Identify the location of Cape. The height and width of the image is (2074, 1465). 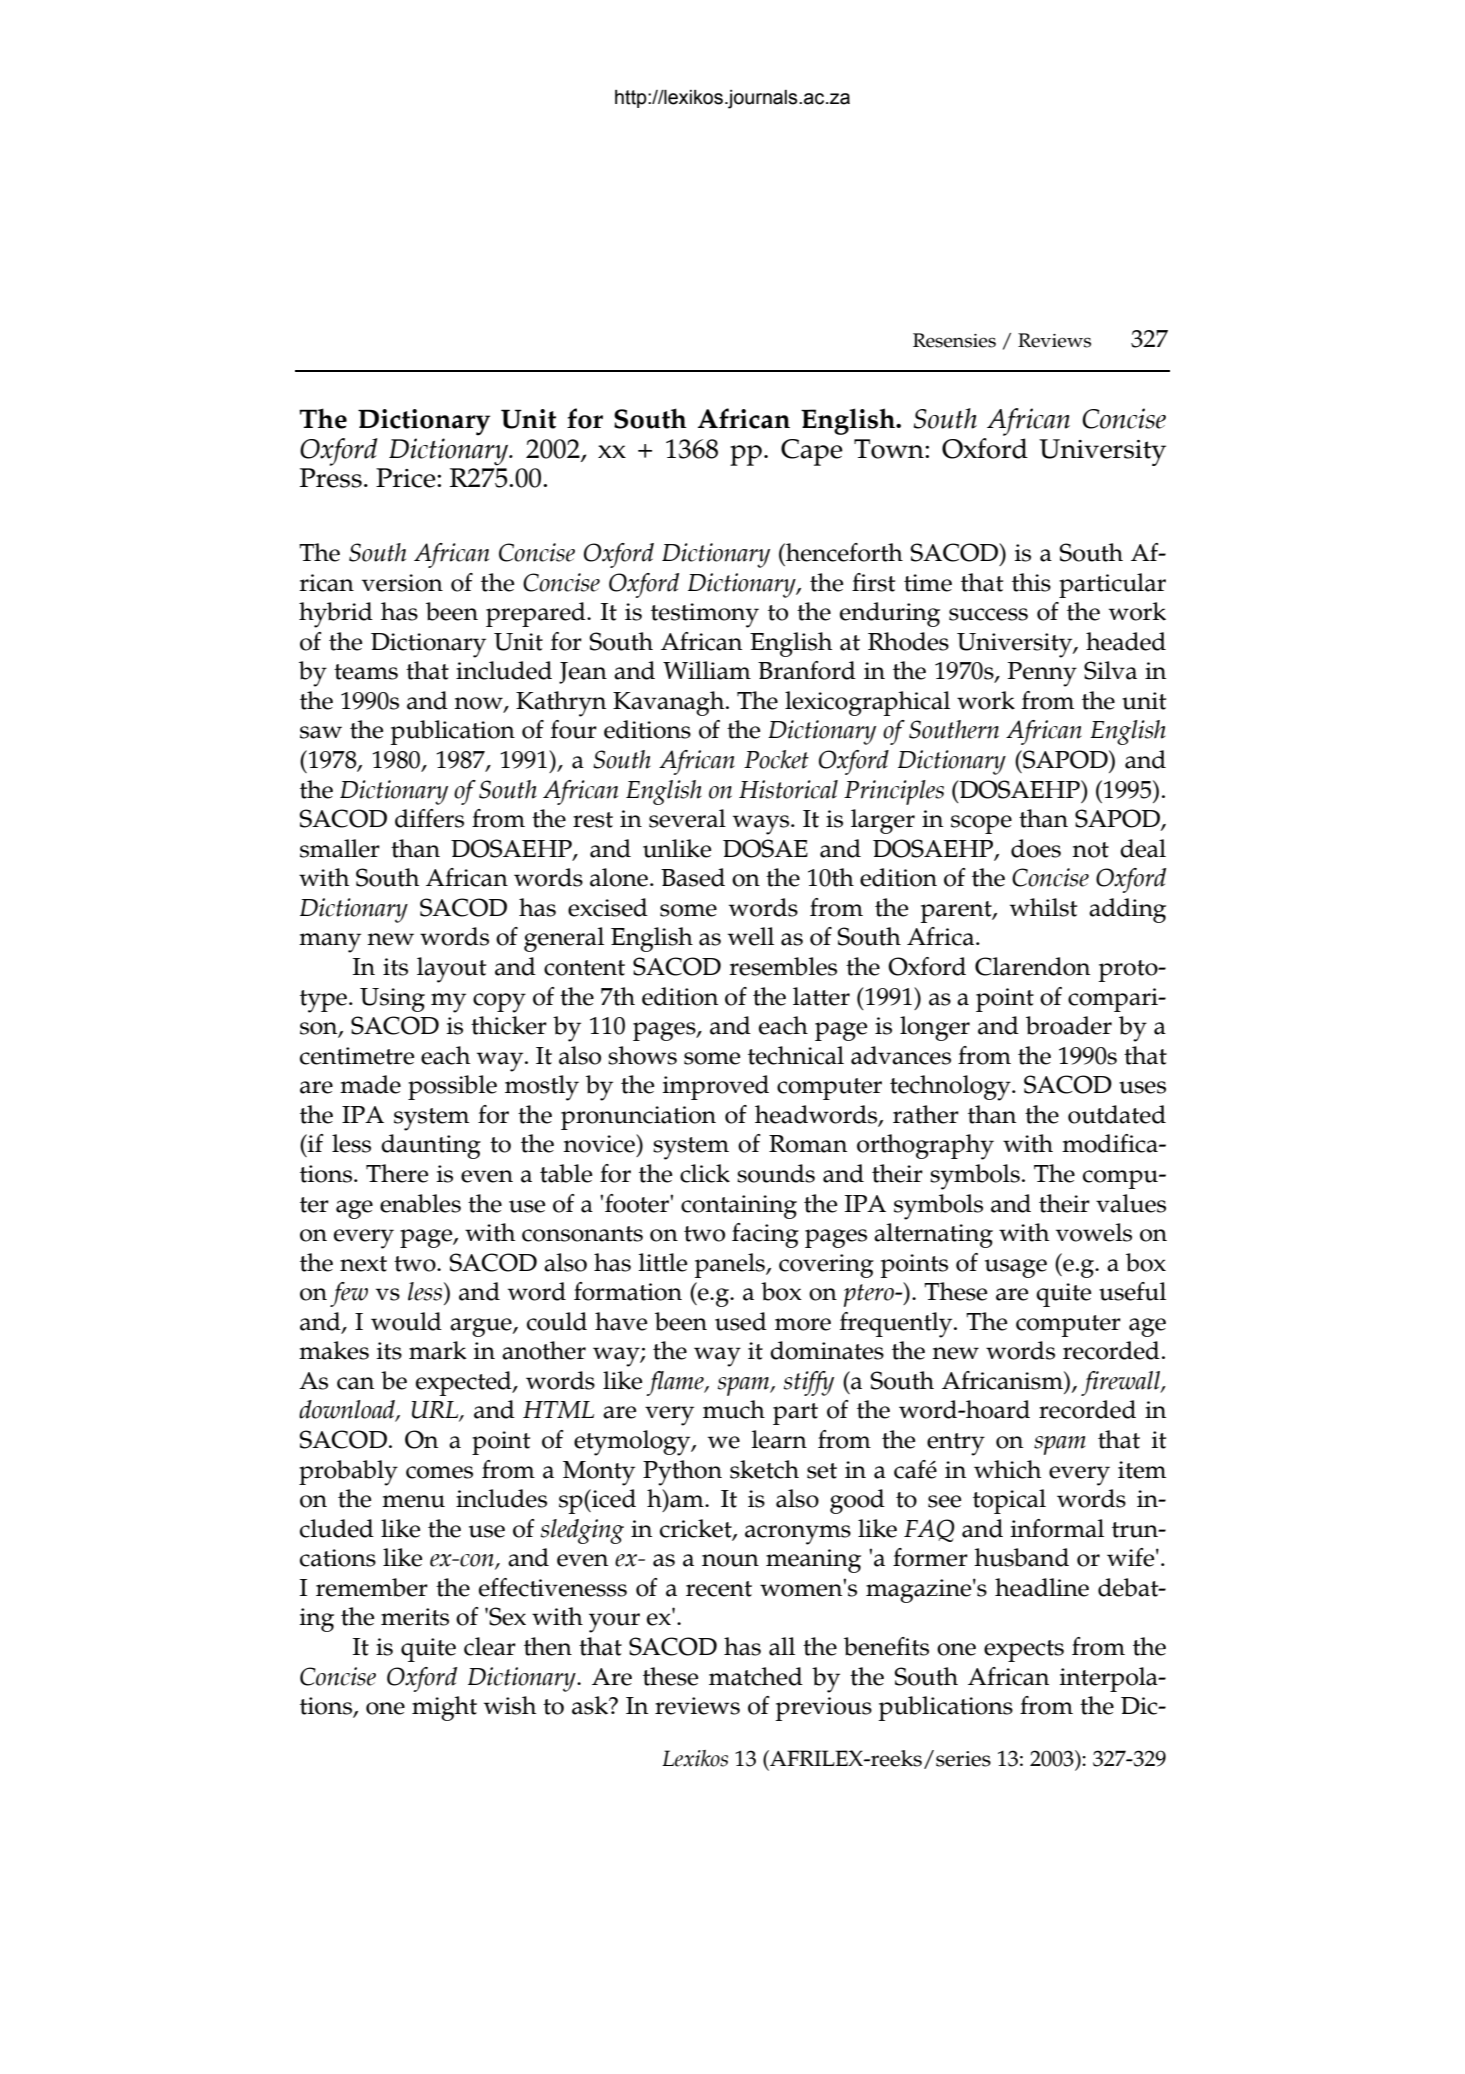
(812, 452).
